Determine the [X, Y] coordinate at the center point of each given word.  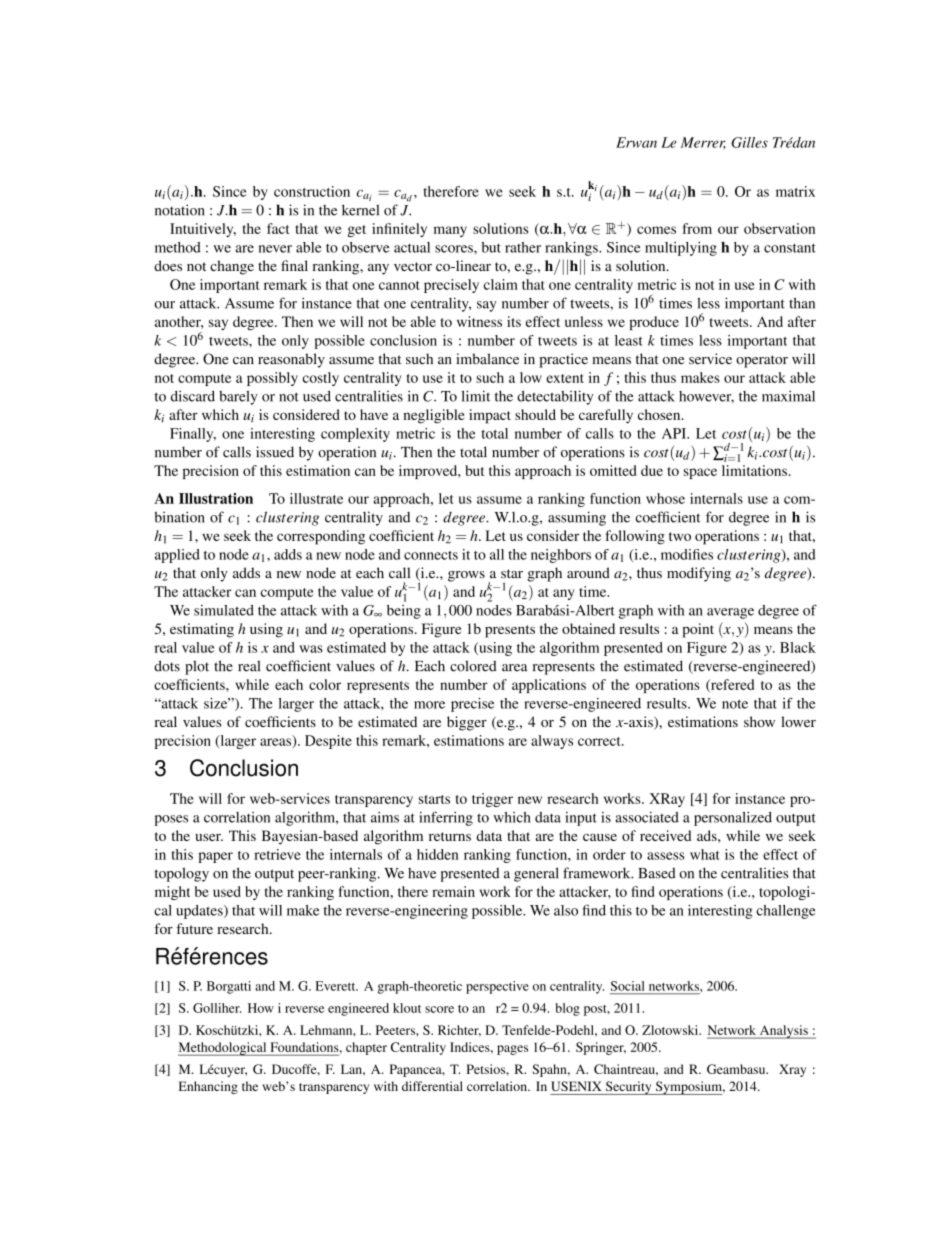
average [730, 613]
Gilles [749, 142]
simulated [224, 610]
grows [466, 576]
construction [312, 191]
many [450, 231]
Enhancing [208, 1087]
